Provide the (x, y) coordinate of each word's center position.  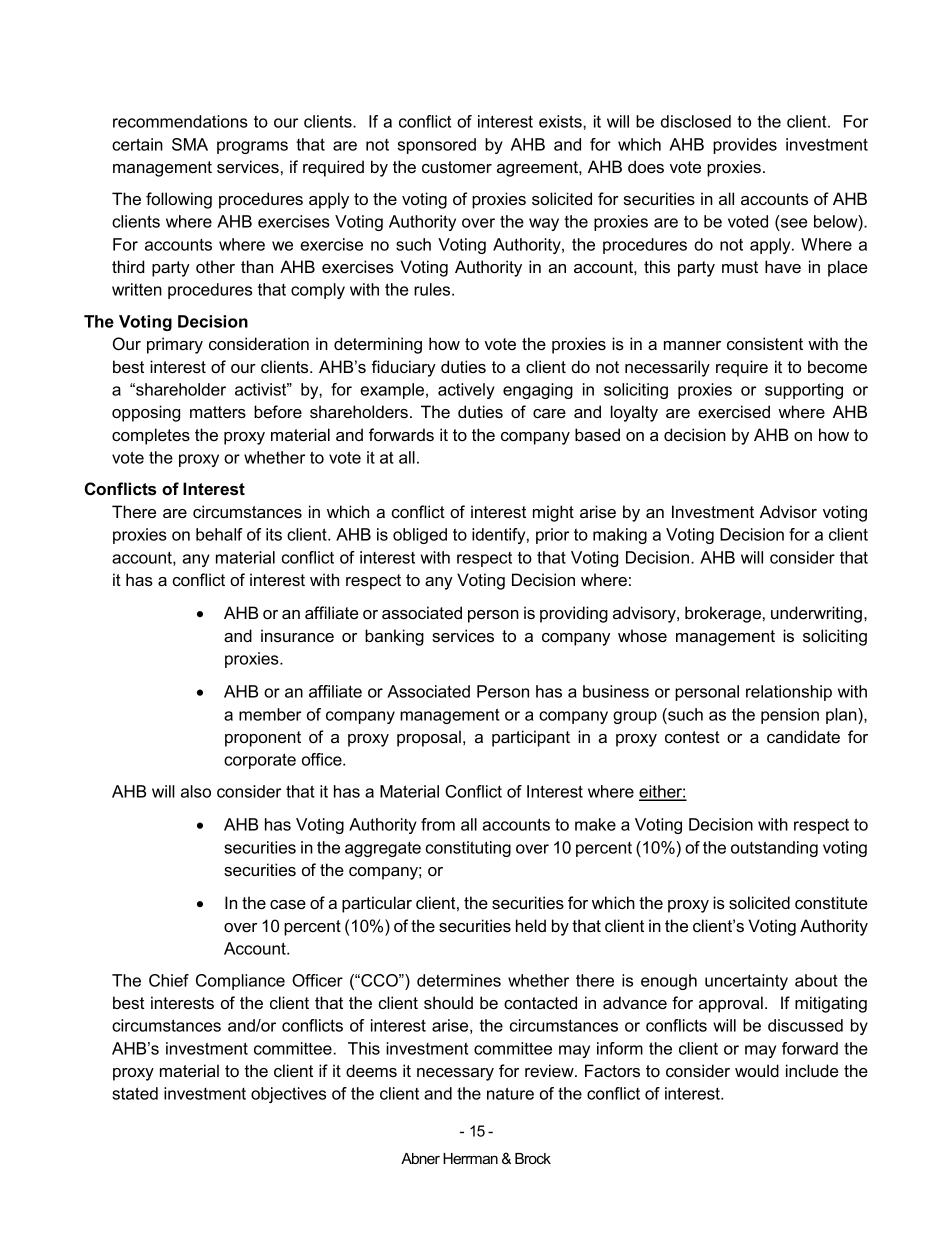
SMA (190, 144)
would (757, 1070)
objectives (288, 1095)
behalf (219, 534)
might (553, 513)
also (196, 791)
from (438, 824)
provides (745, 146)
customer (457, 167)
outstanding (774, 849)
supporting (804, 391)
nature (510, 1093)
